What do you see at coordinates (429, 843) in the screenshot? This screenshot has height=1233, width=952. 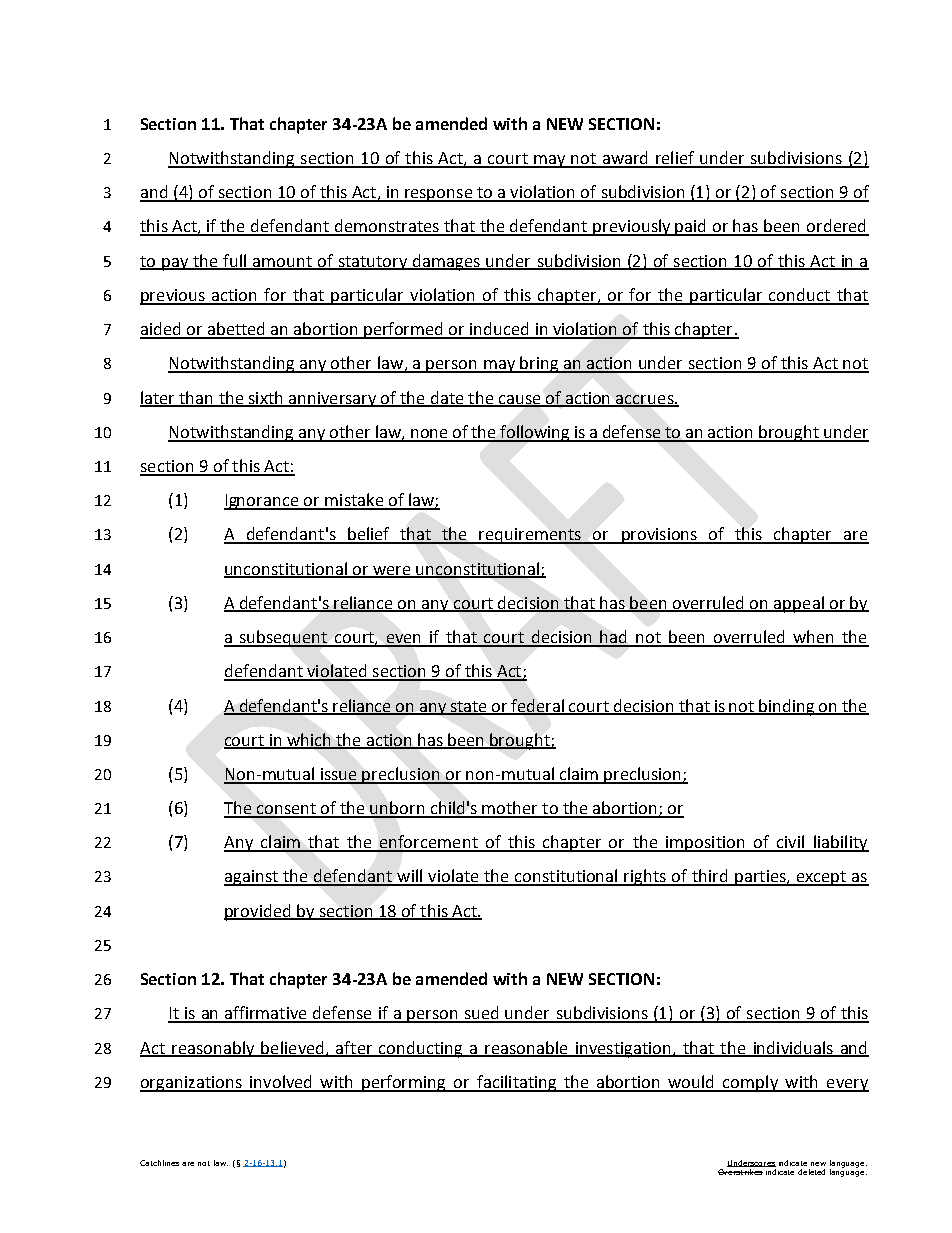 I see `enforcement` at bounding box center [429, 843].
